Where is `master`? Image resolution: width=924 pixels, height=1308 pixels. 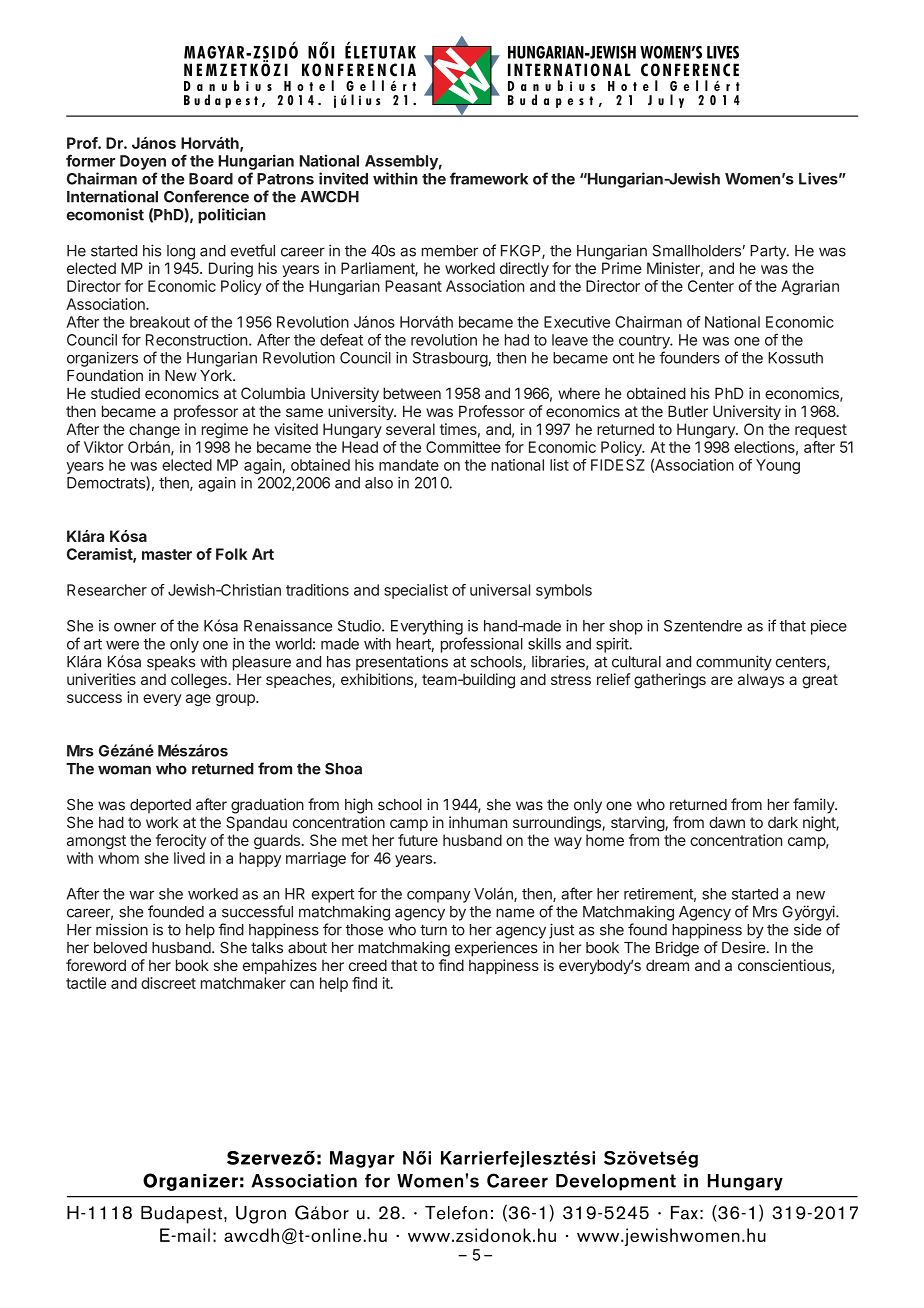 master is located at coordinates (167, 554).
